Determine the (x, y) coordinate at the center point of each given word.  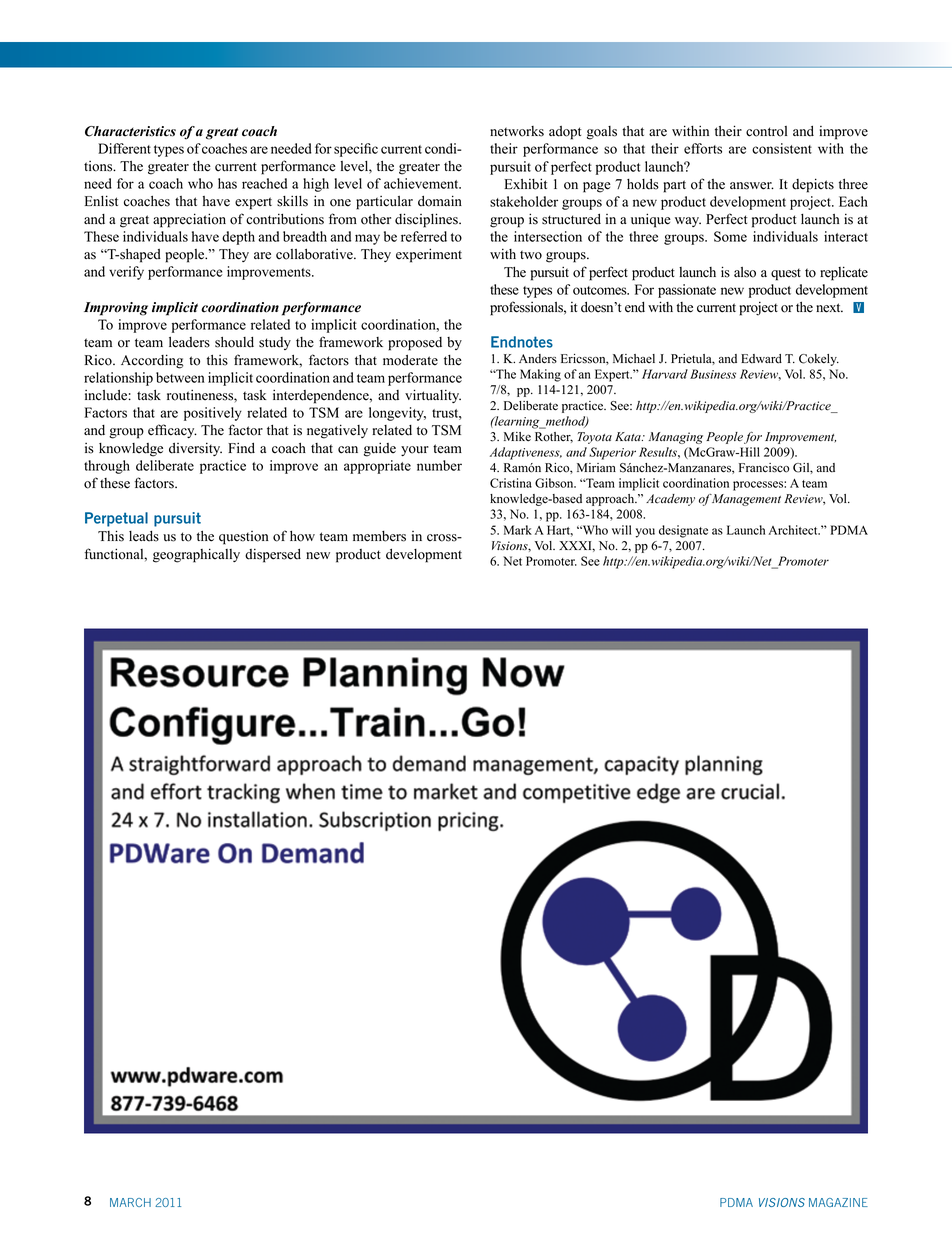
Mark (518, 530)
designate (683, 531)
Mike (517, 437)
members (379, 536)
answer (752, 186)
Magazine (838, 1202)
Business (713, 374)
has (227, 183)
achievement (422, 183)
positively (213, 414)
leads (144, 536)
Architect (794, 530)
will (622, 530)
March (130, 1202)
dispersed (273, 555)
